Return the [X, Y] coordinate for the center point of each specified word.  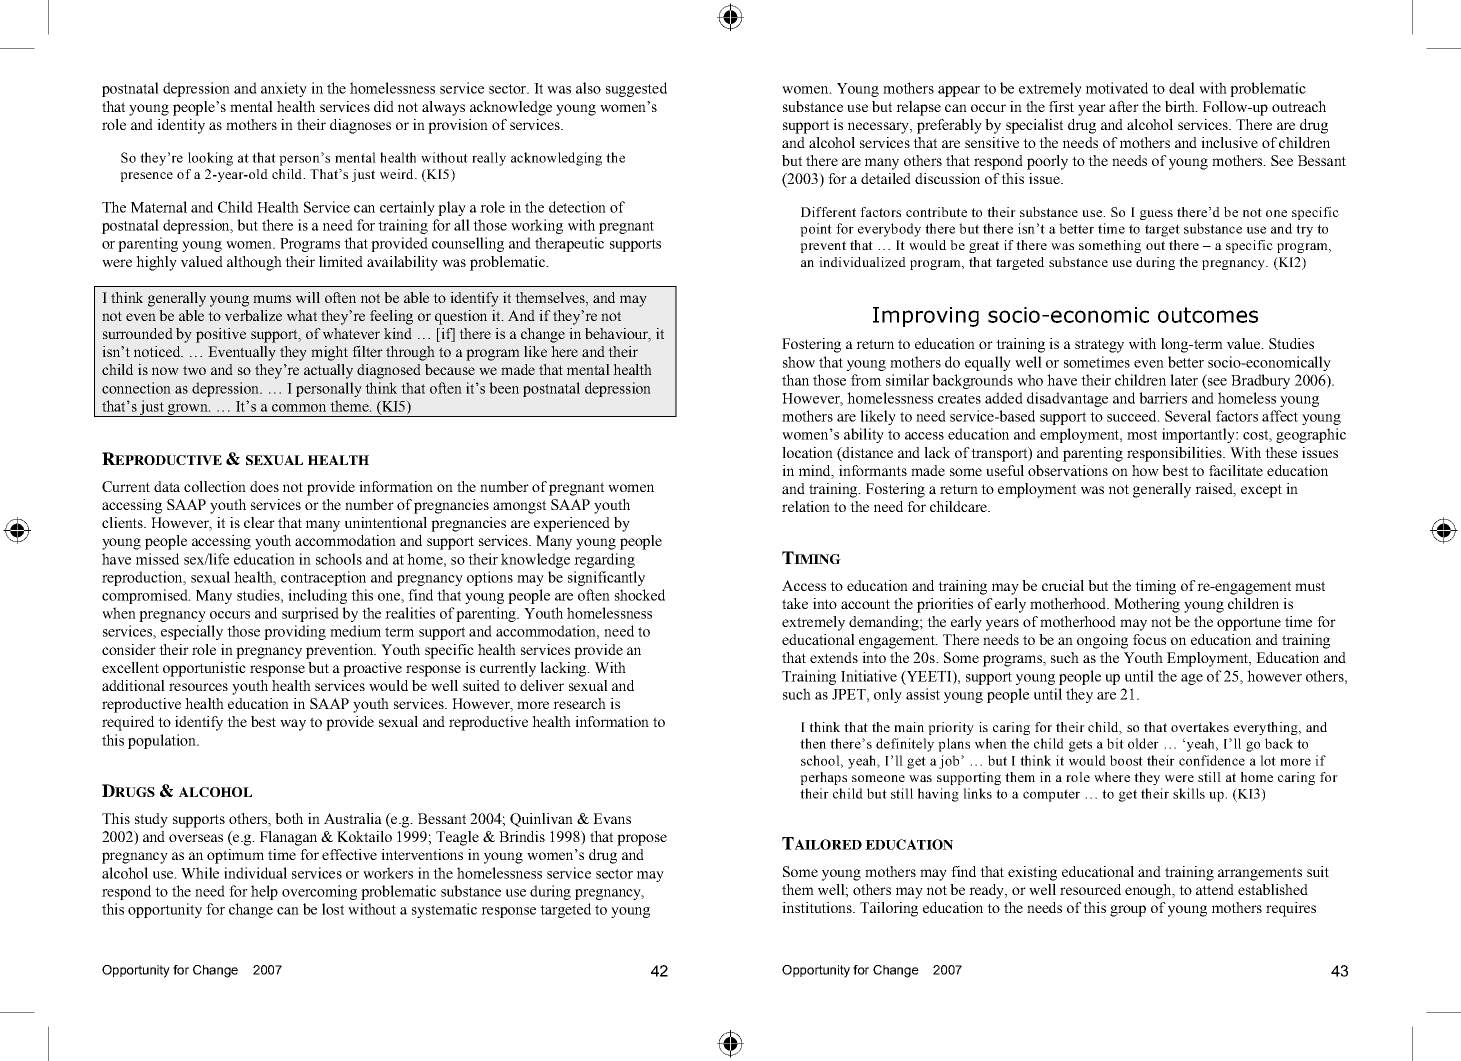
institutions [818, 907]
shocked [640, 595]
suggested [636, 89]
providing [295, 632]
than [795, 380]
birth [1181, 106]
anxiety [284, 89]
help [264, 892]
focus [1149, 639]
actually [328, 371]
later [1184, 380]
